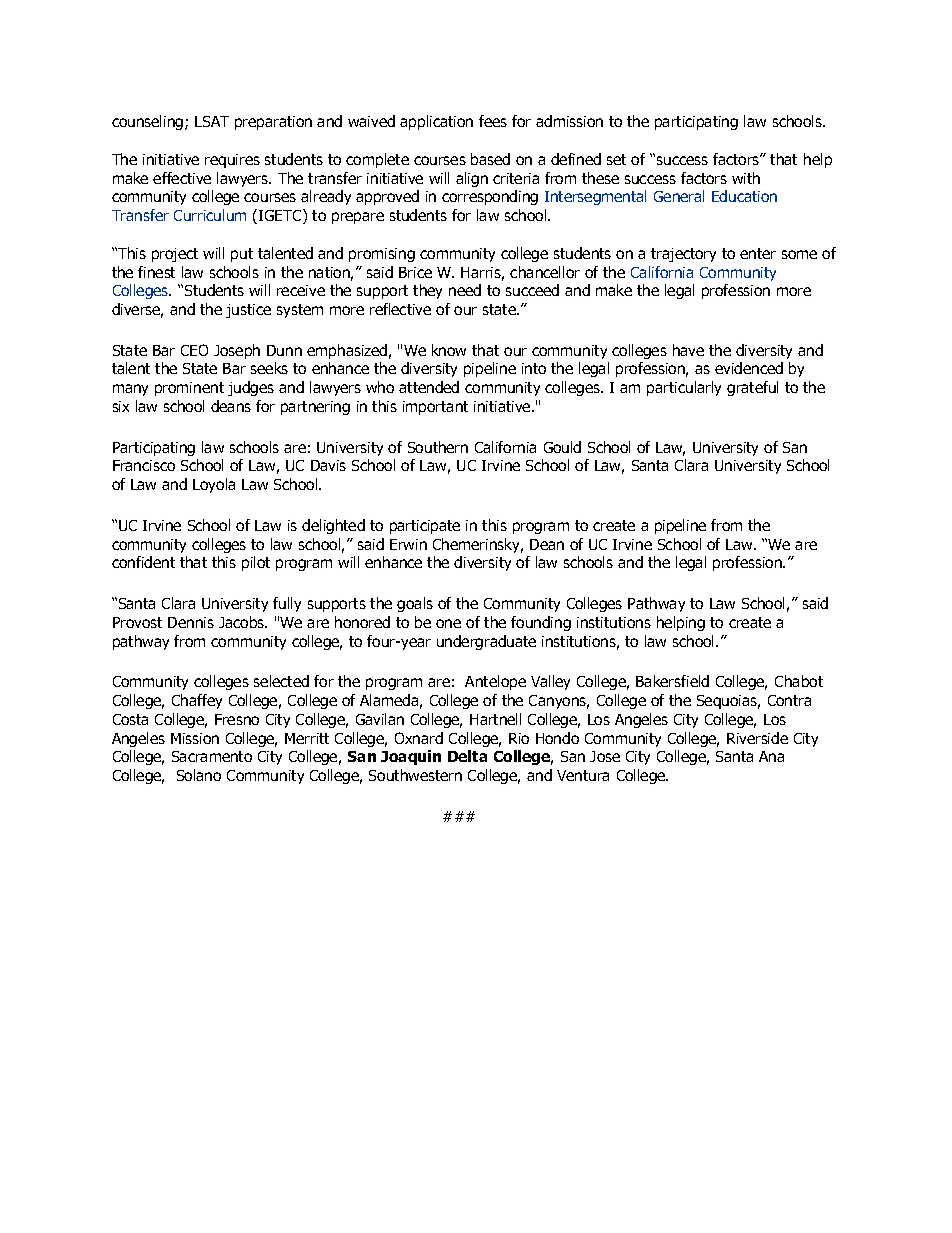  What do you see at coordinates (436, 122) in the screenshot?
I see `application` at bounding box center [436, 122].
